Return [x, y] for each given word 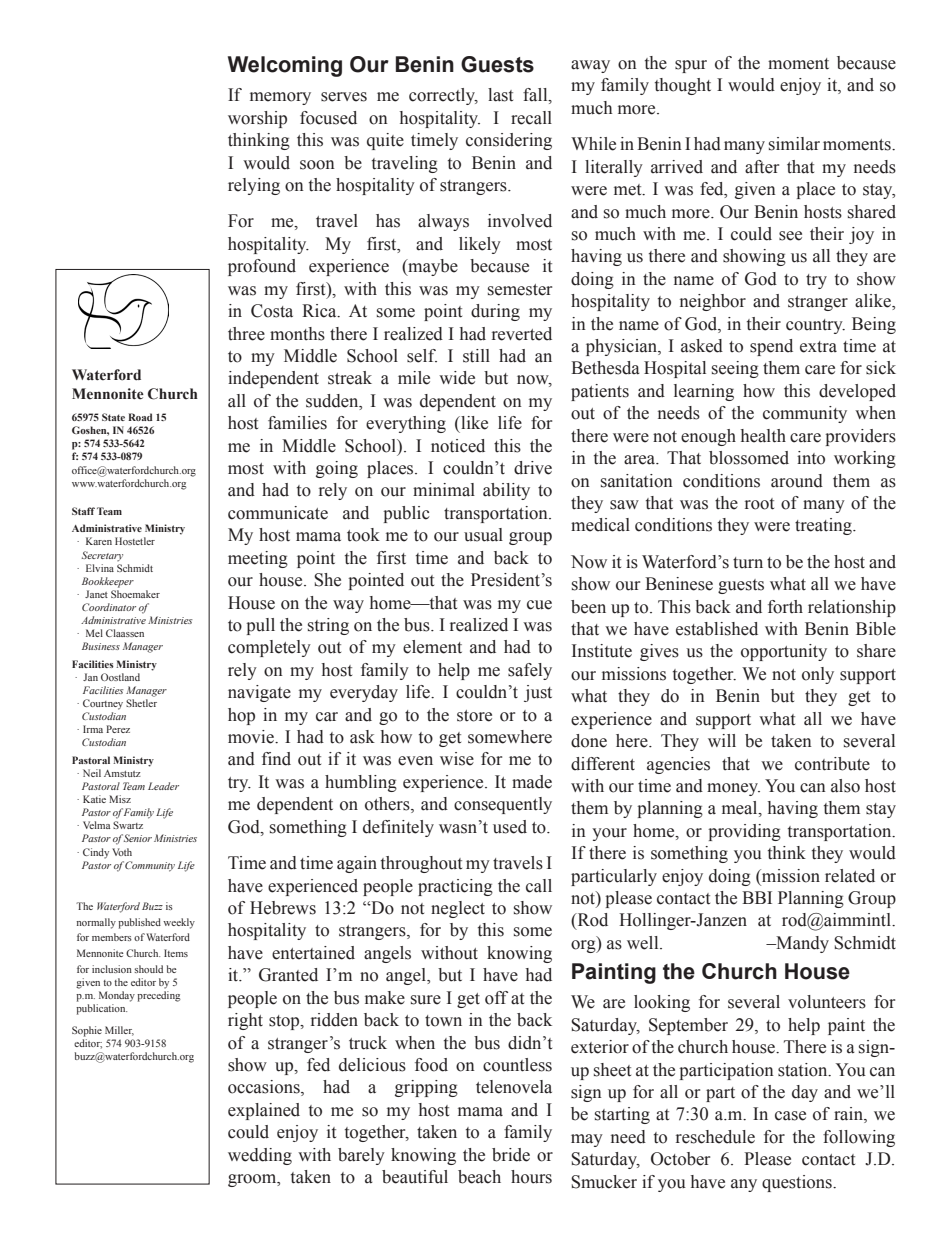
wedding [260, 1156]
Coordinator [109, 607]
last [500, 95]
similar [794, 144]
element [432, 647]
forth [785, 607]
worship [257, 119]
